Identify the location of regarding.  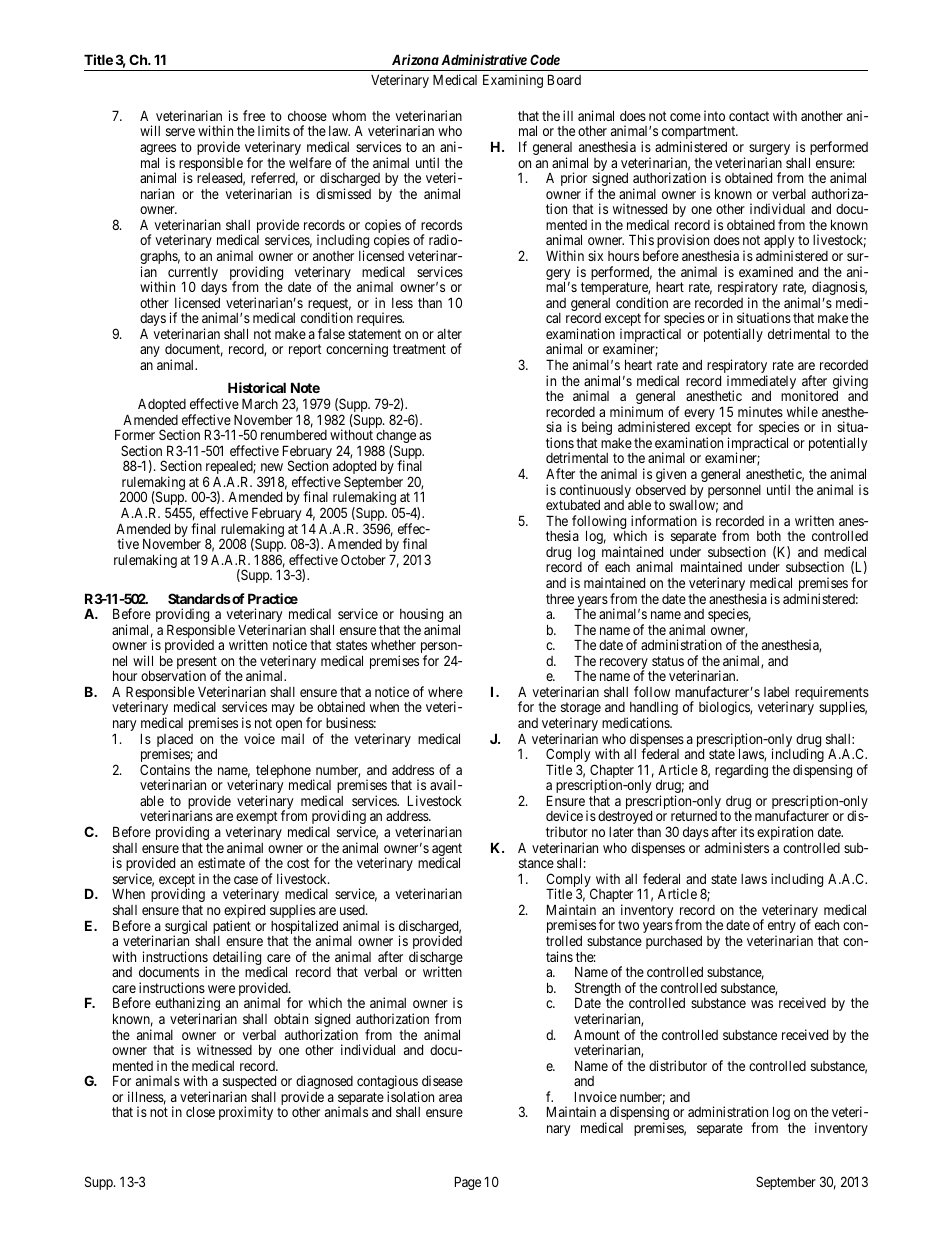
(741, 771).
